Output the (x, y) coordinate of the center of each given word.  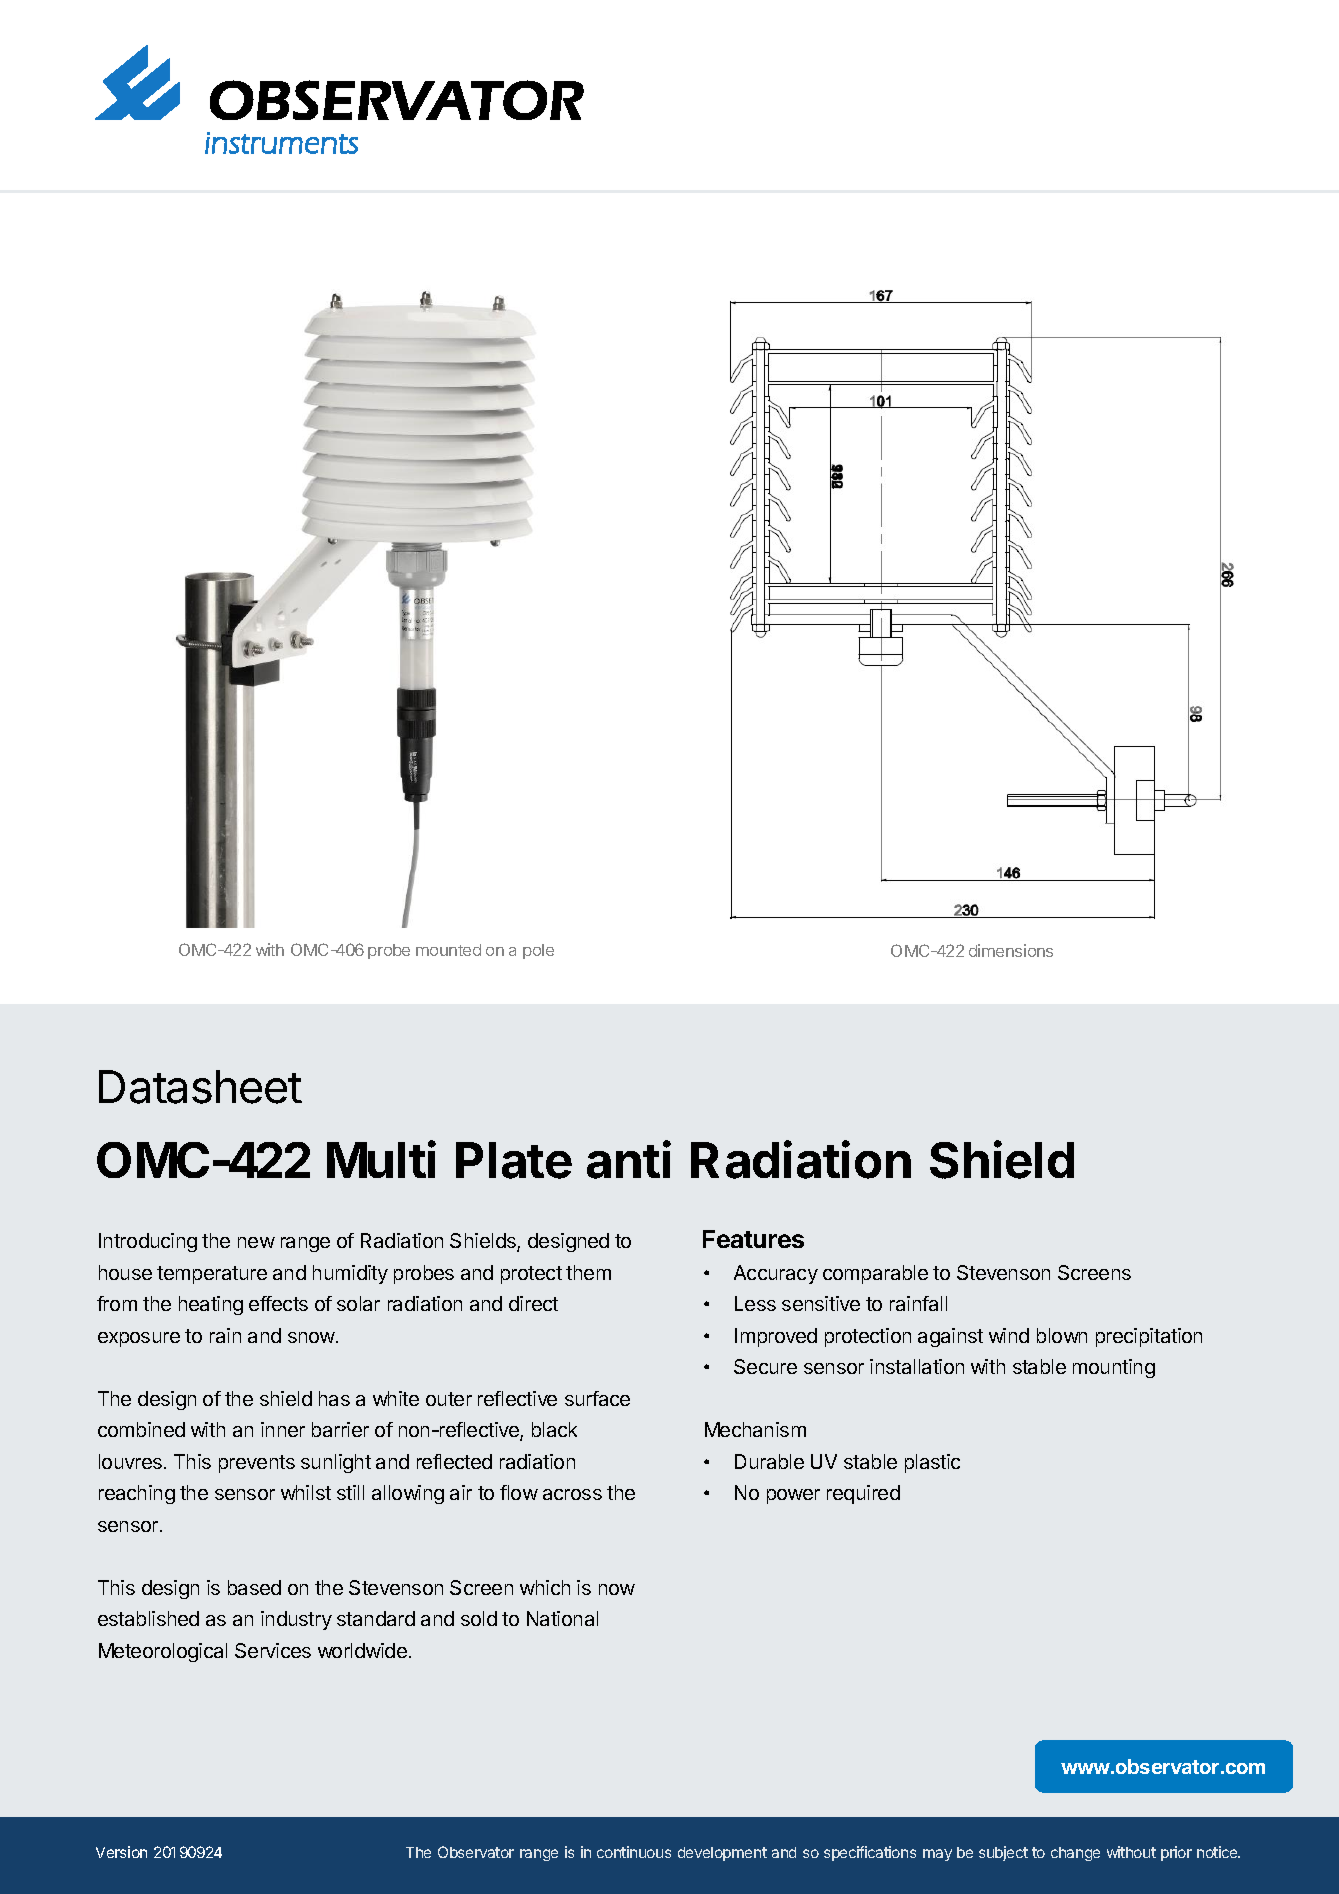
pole (538, 951)
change (1075, 1854)
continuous (634, 1852)
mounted (448, 950)
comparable (875, 1274)
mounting (1114, 1368)
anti (629, 1159)
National (562, 1618)
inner (283, 1429)
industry (296, 1620)
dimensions (1011, 950)
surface (597, 1398)
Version (121, 1852)
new (256, 1242)
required (863, 1494)
